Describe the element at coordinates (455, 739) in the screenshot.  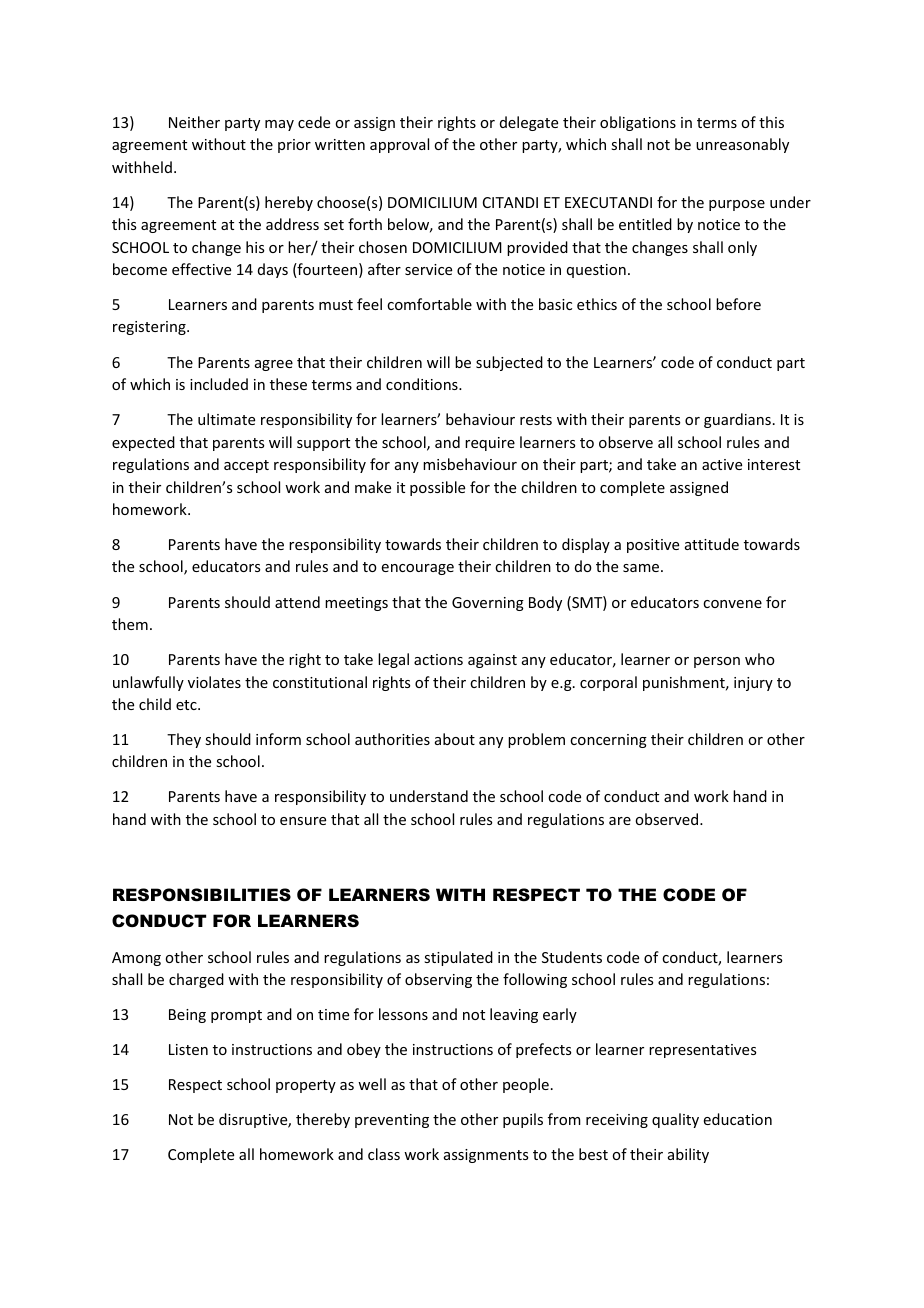
I see `about` at that location.
